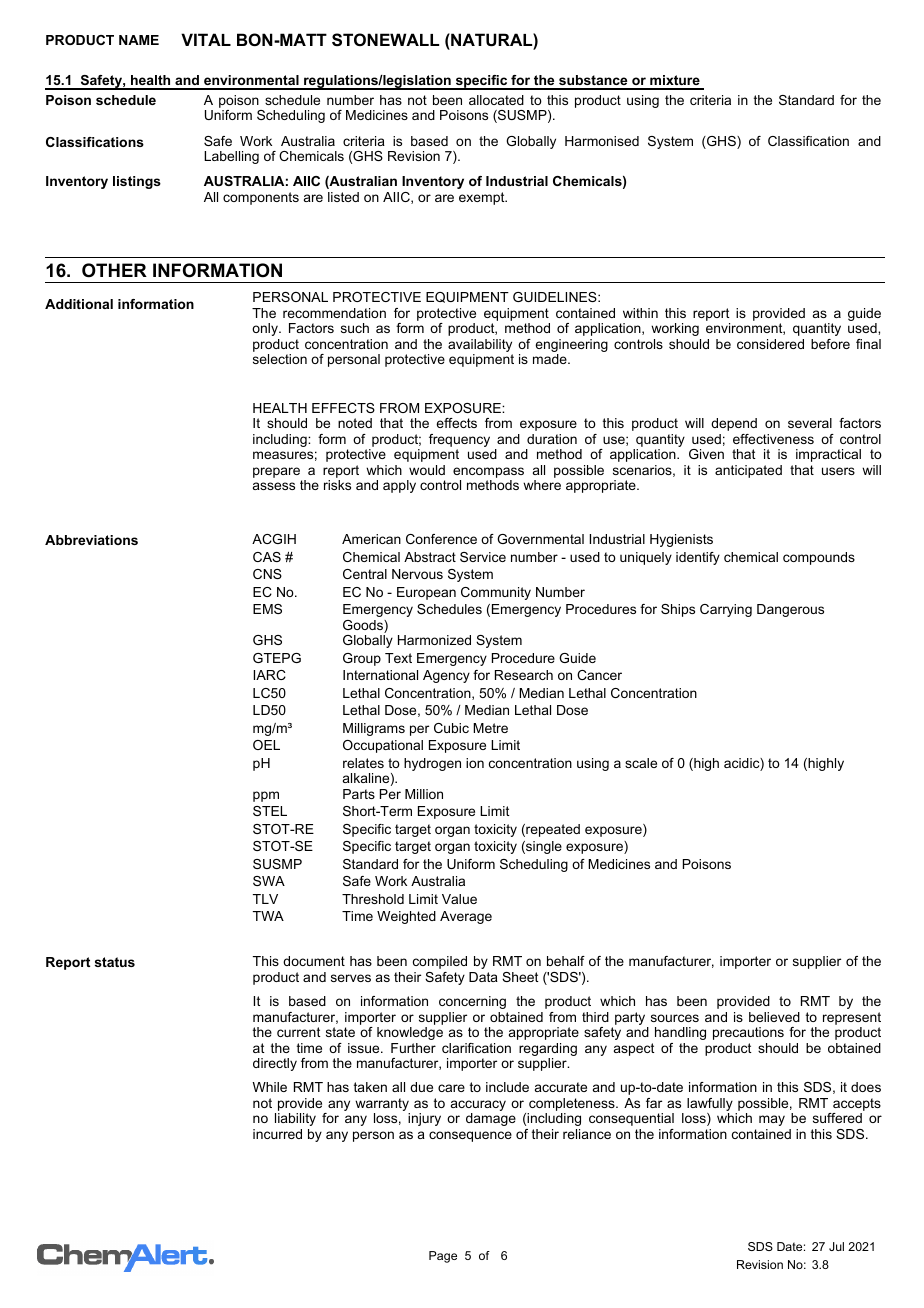 This document has height=1308, width=924. What do you see at coordinates (774, 1017) in the document?
I see `believed` at bounding box center [774, 1017].
